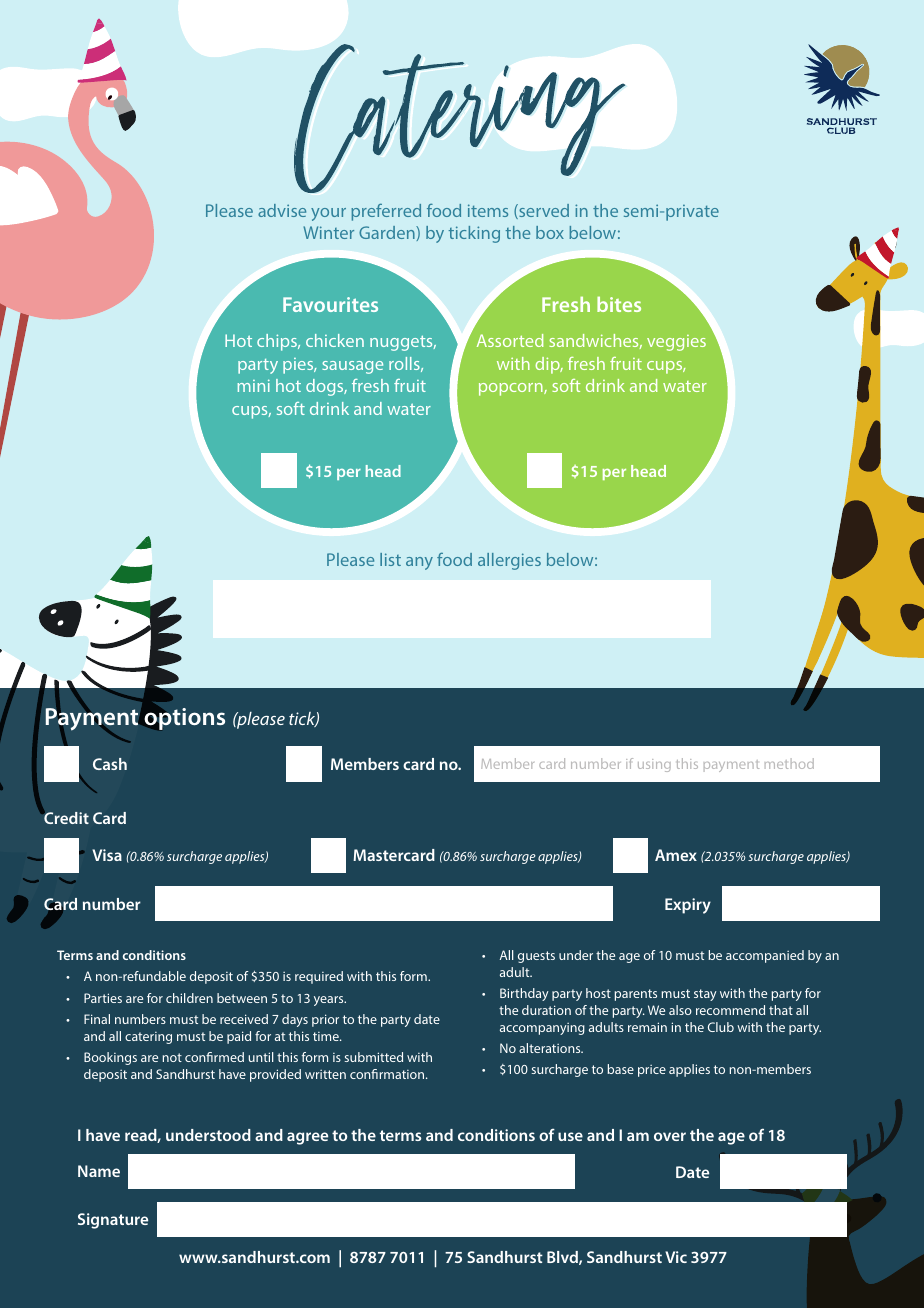  What do you see at coordinates (113, 1221) in the document?
I see `Signature` at bounding box center [113, 1221].
